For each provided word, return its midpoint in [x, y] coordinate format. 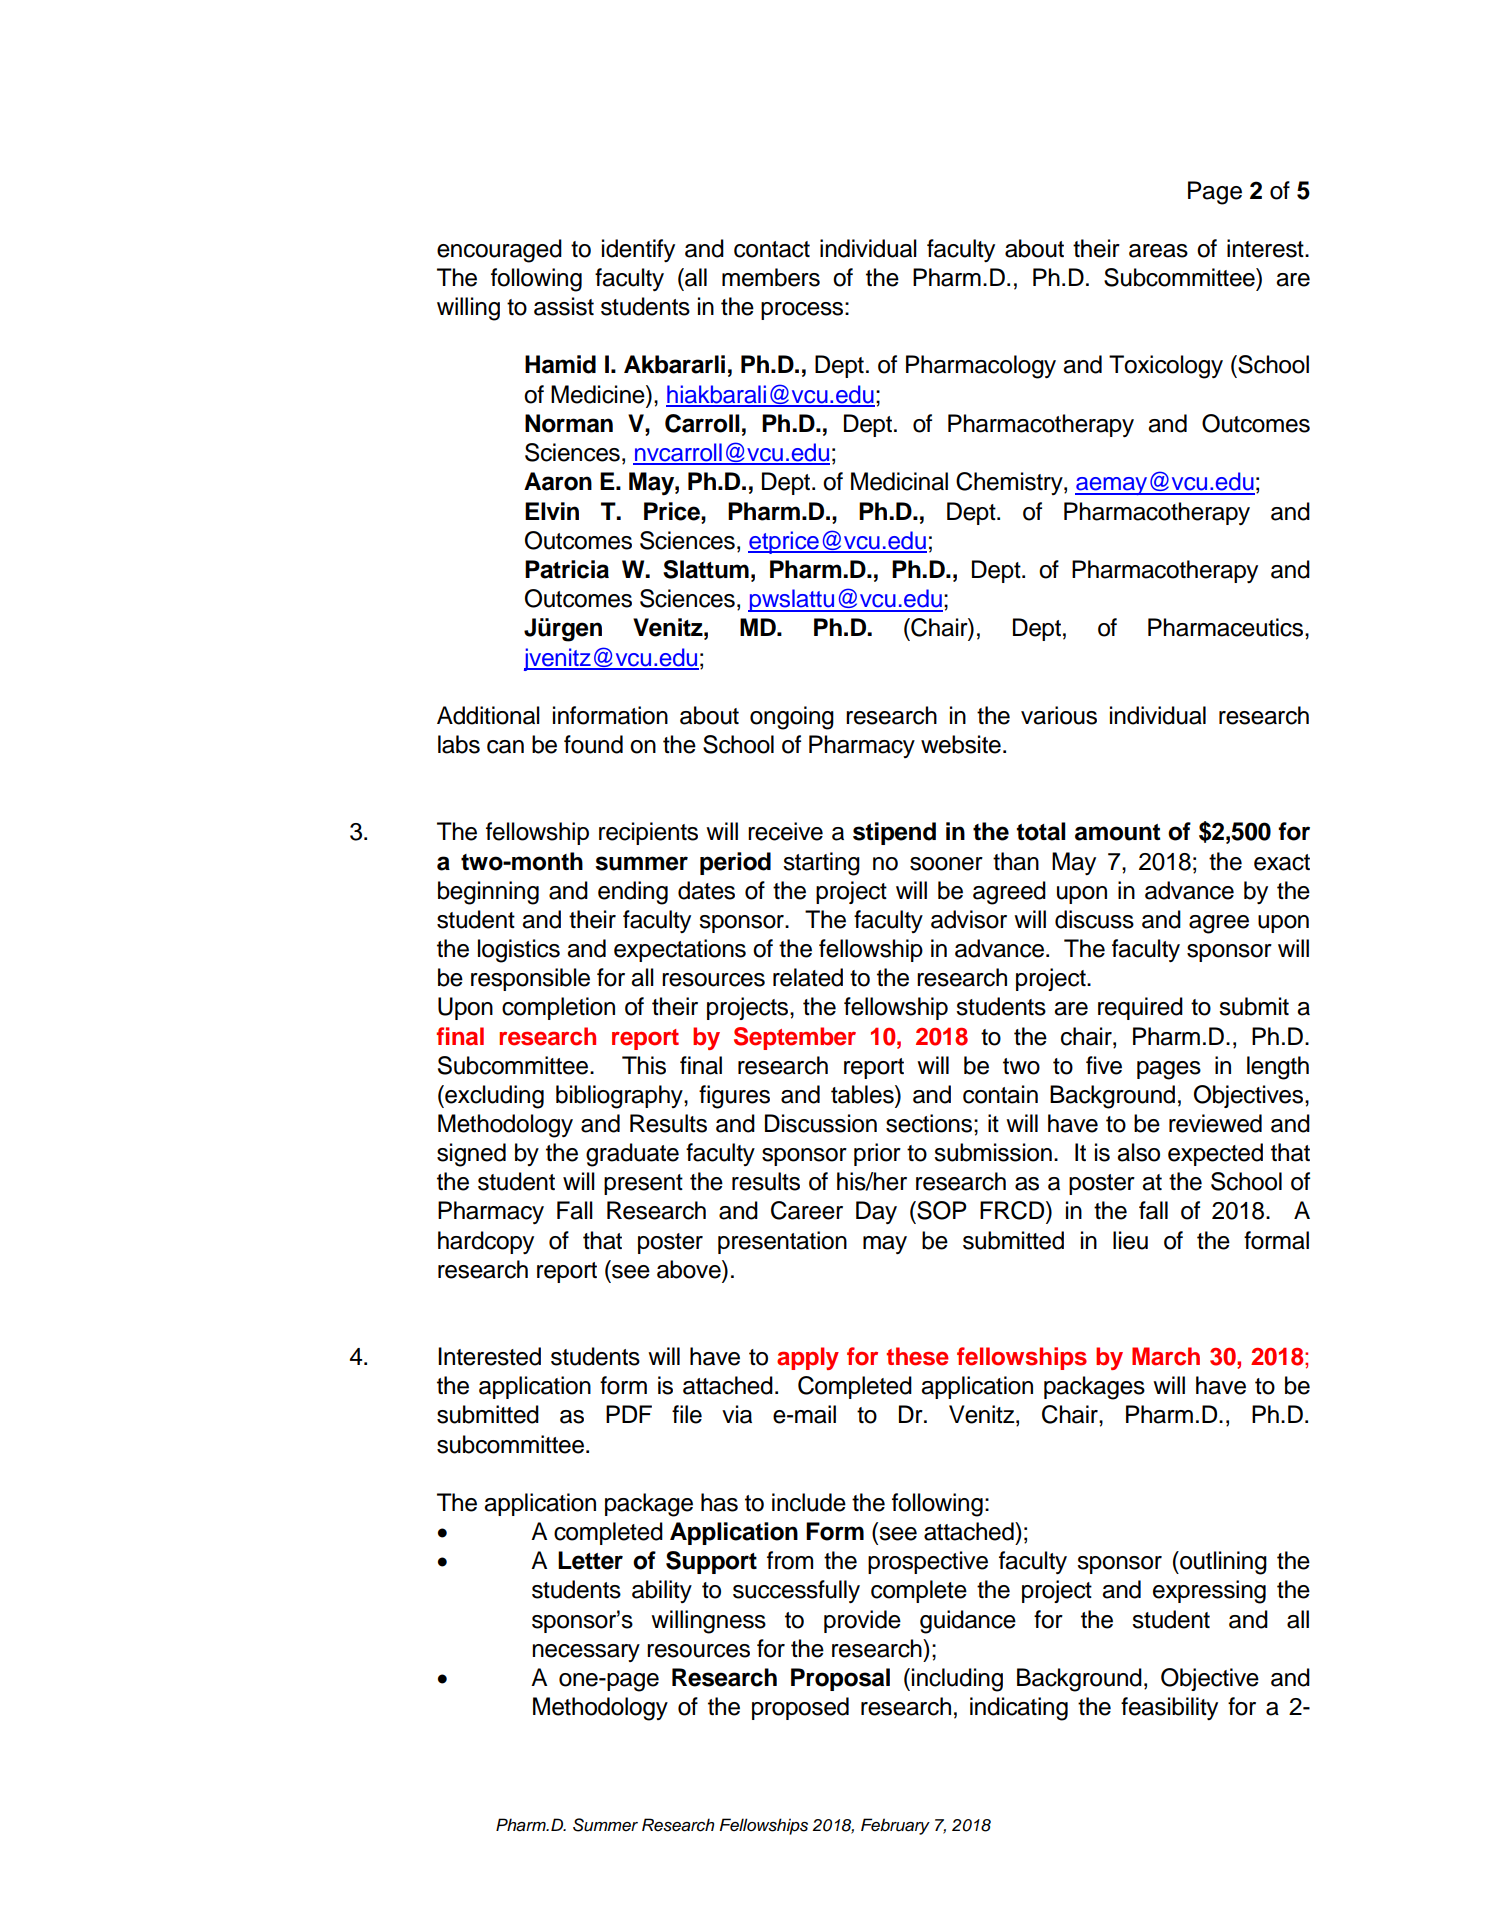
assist [564, 306]
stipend [894, 833]
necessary [586, 1653]
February [895, 1826]
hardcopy [486, 1242]
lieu [1130, 1240]
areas [1158, 251]
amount [1117, 832]
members [771, 277]
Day [876, 1212]
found [593, 744]
